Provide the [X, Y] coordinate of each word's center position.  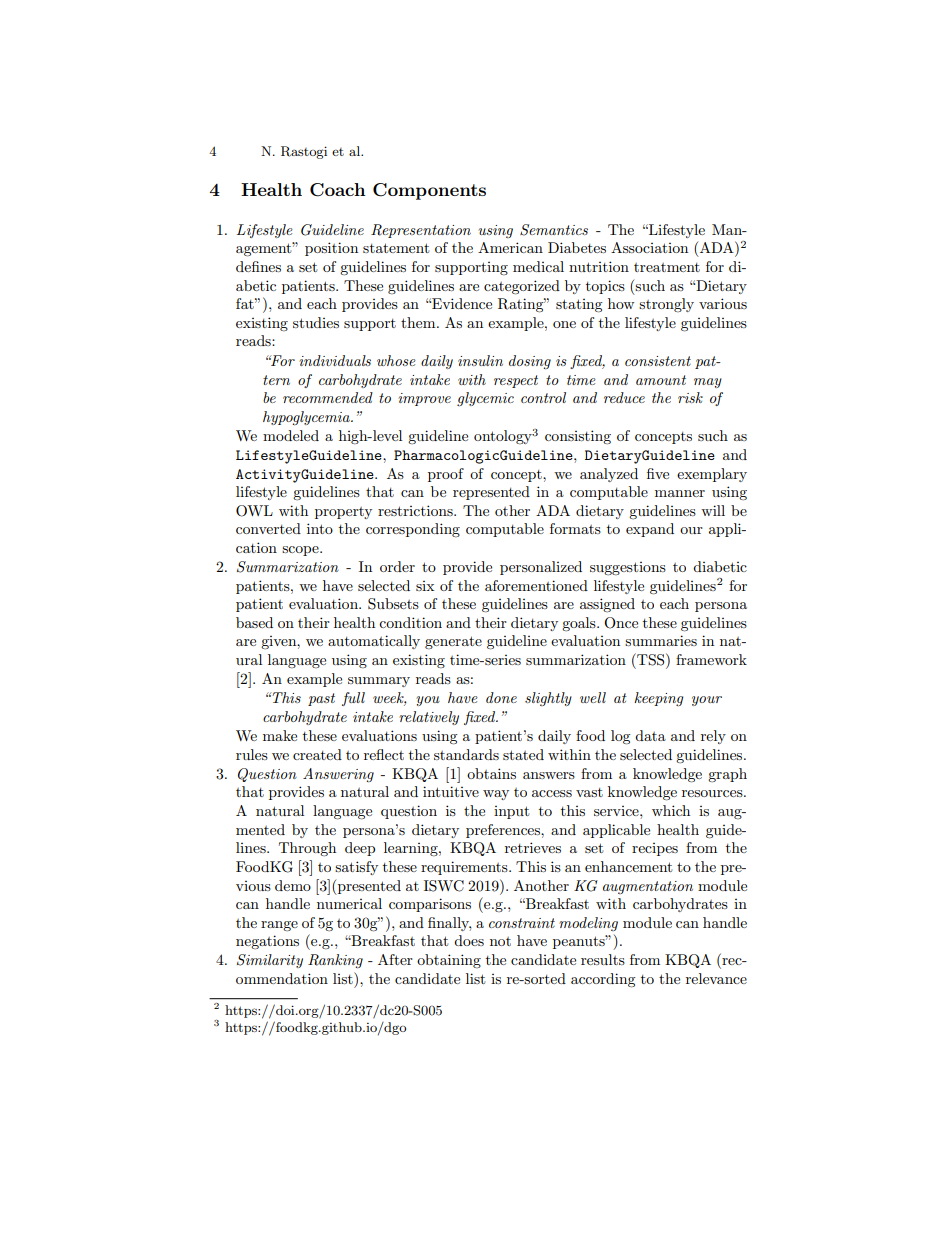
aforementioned [536, 585]
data [650, 735]
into [320, 528]
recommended [328, 397]
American [510, 247]
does [469, 940]
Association [649, 247]
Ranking [335, 961]
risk [690, 397]
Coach [338, 190]
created [317, 754]
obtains [491, 773]
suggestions [628, 568]
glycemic [485, 399]
